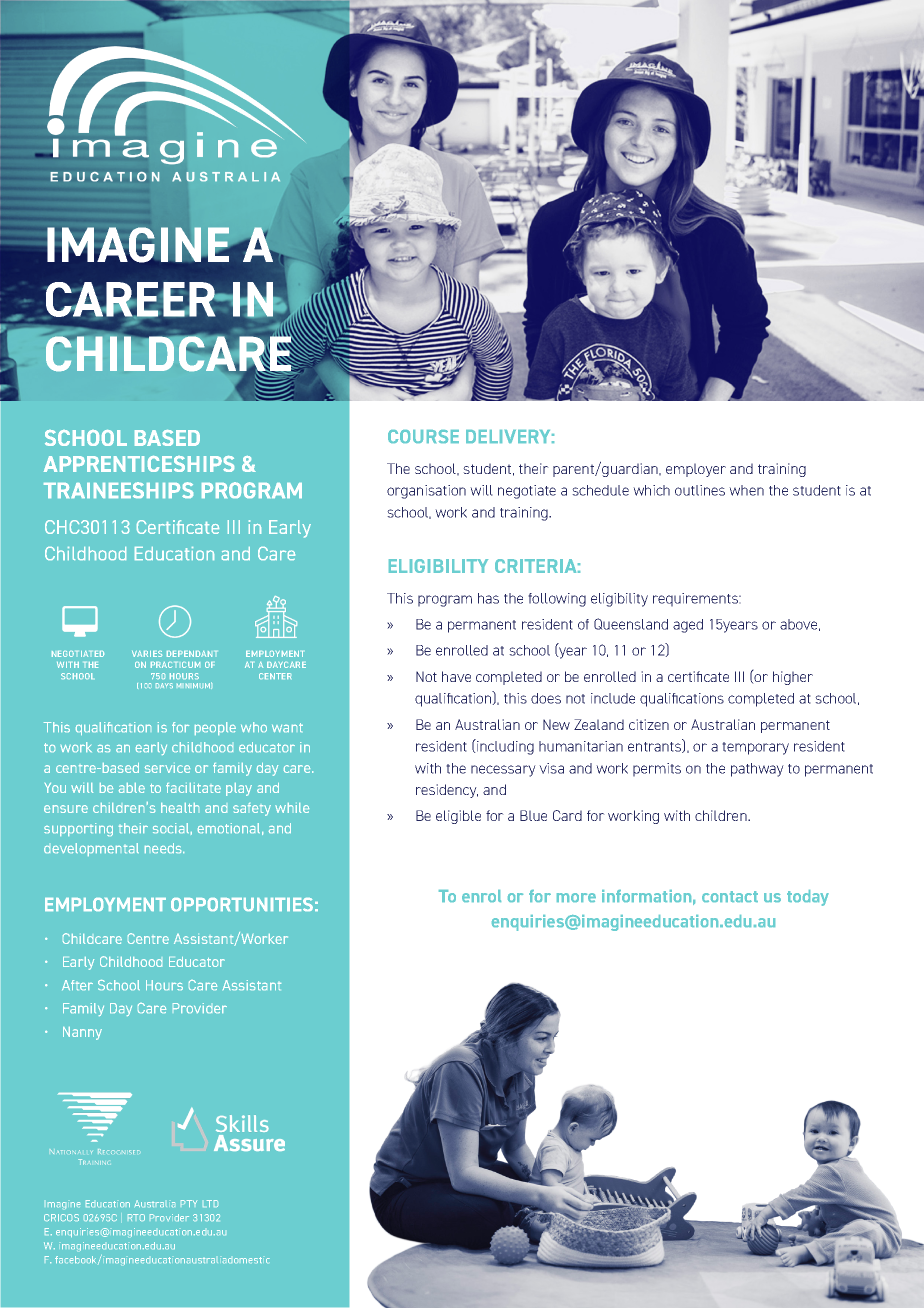 Image resolution: width=924 pixels, height=1308 pixels. What do you see at coordinates (576, 897) in the screenshot?
I see `more` at bounding box center [576, 897].
